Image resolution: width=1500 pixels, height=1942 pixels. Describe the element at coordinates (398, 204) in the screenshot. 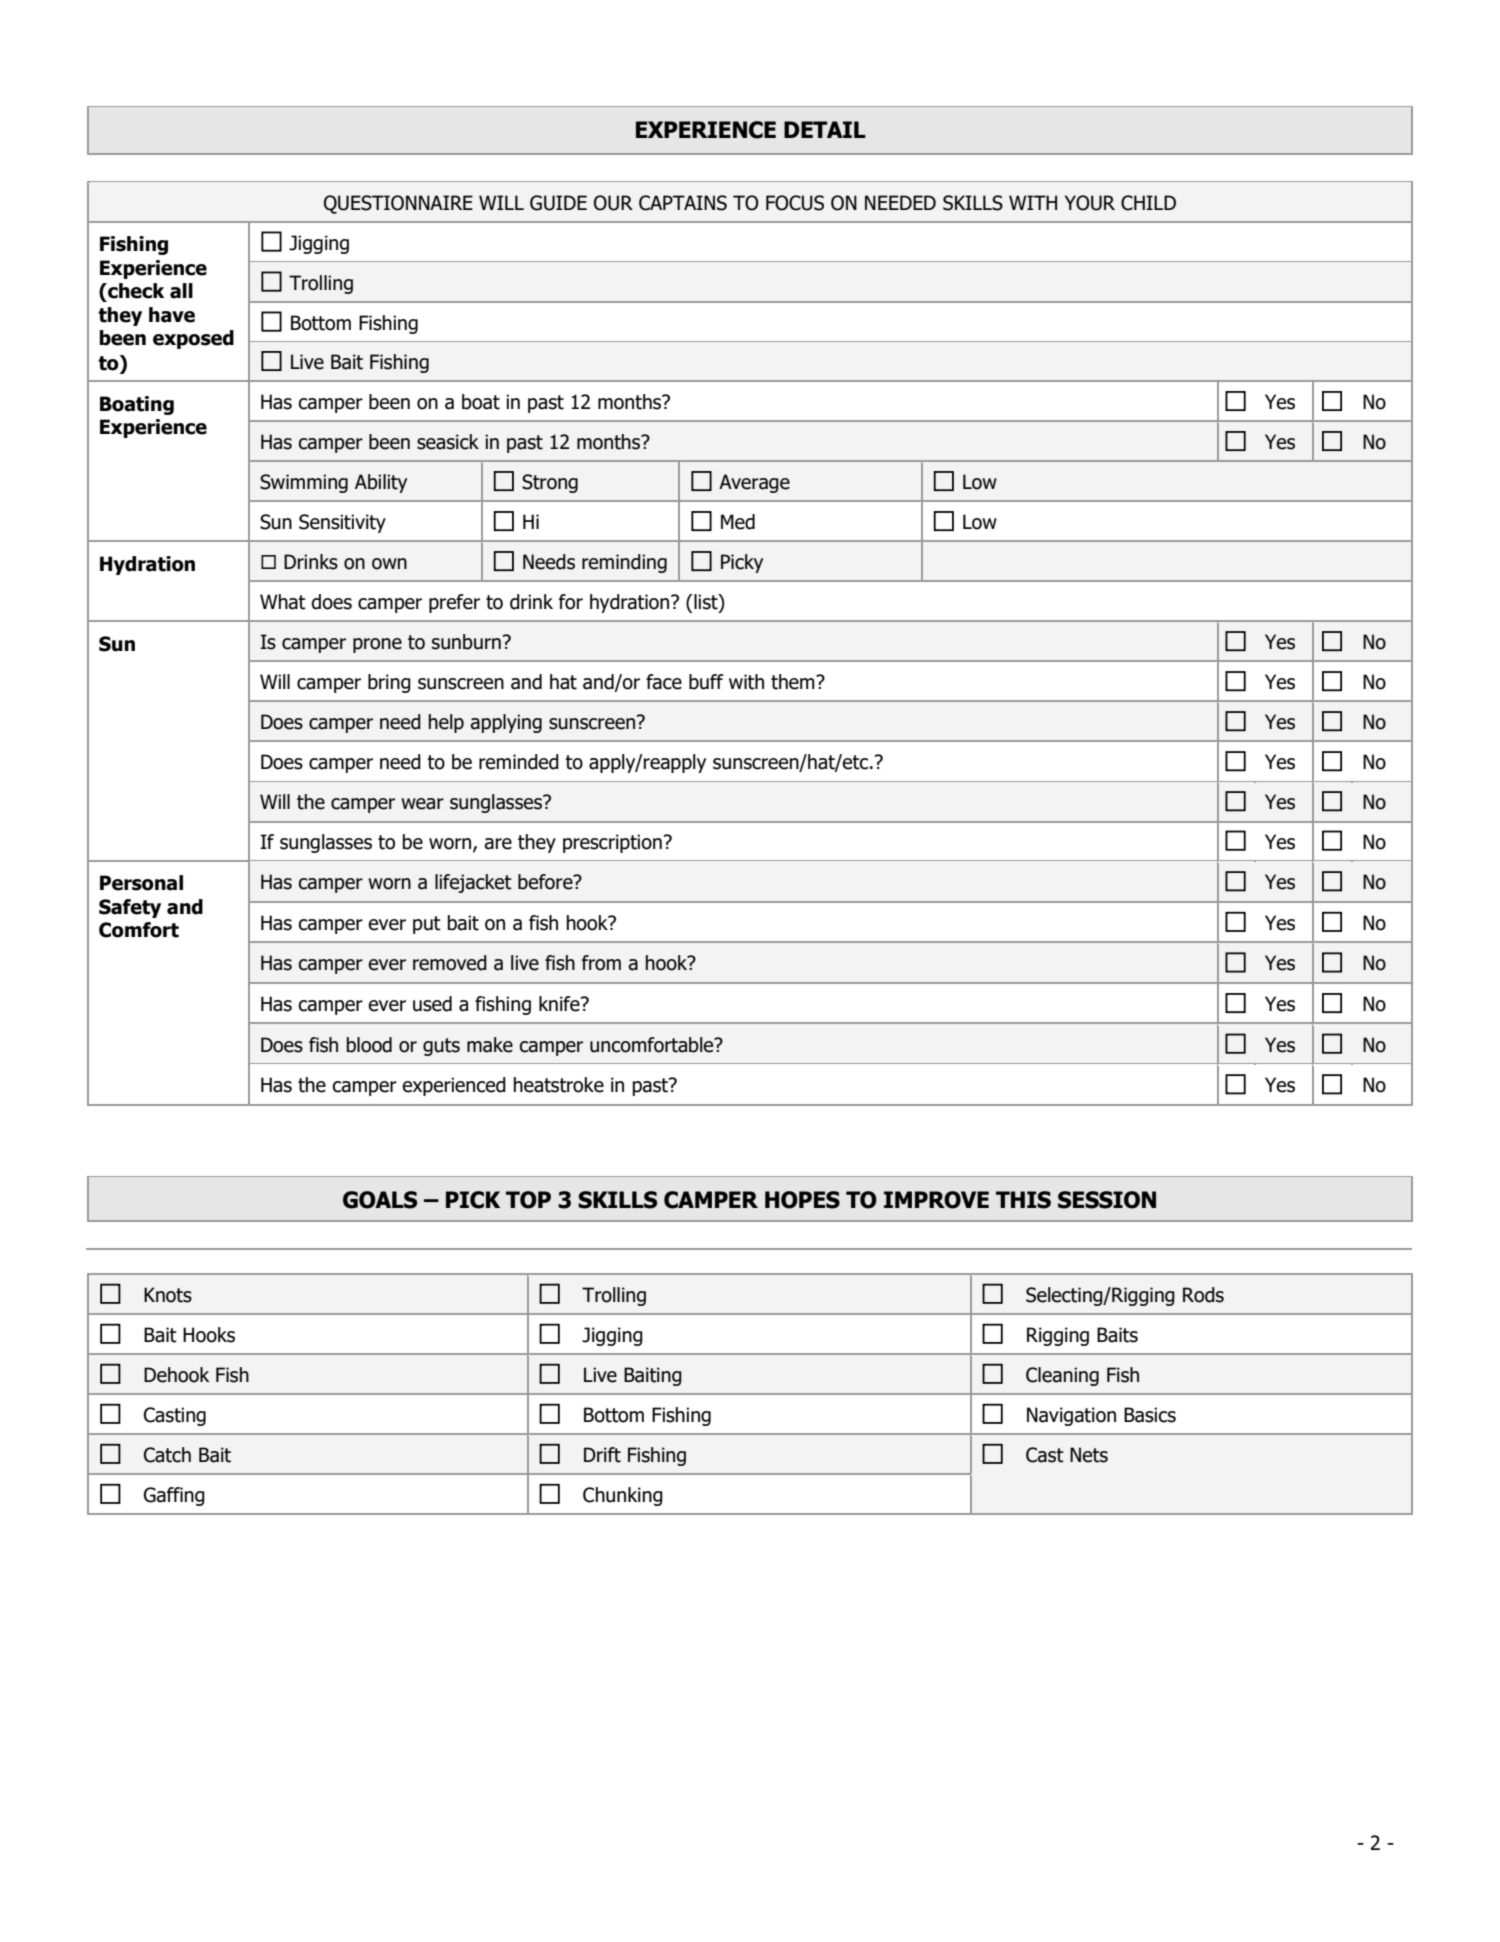

I see `QUESTIONNAIRE` at that location.
